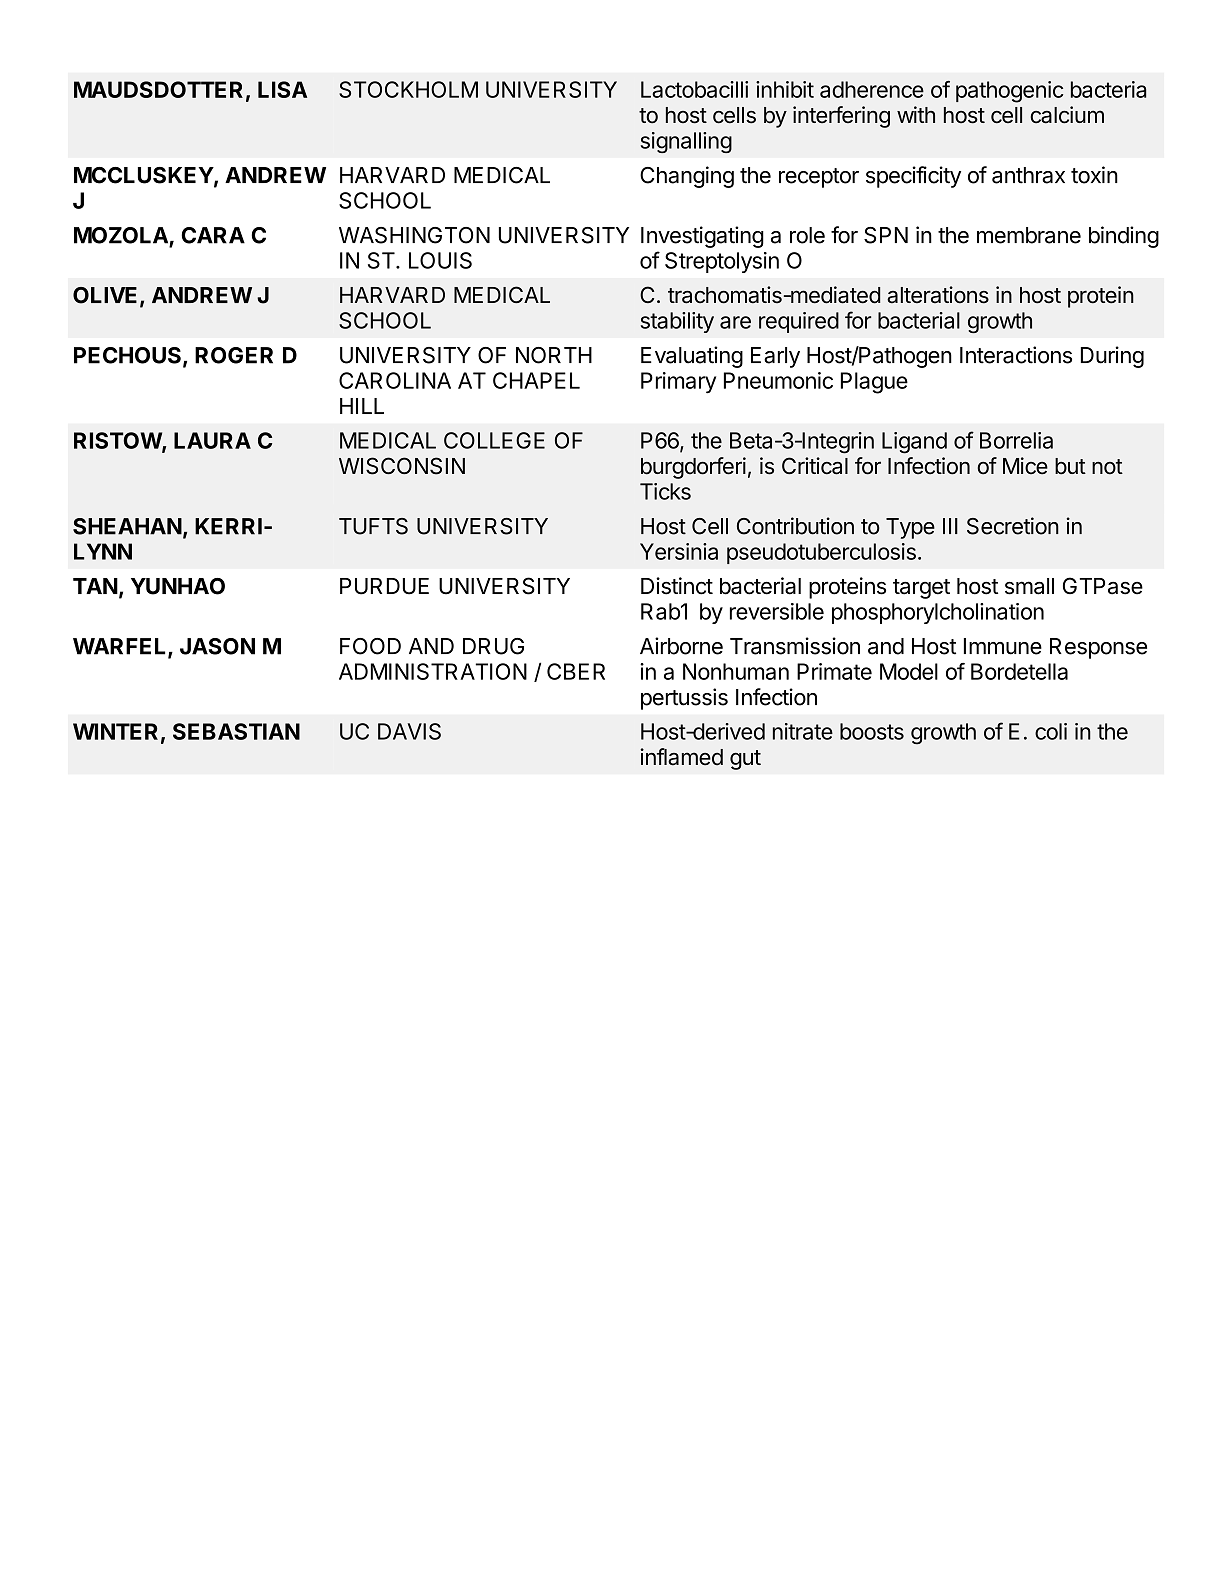 This screenshot has width=1232, height=1595. Describe the element at coordinates (236, 731) in the screenshot. I see `SEBASTIAN` at that location.
